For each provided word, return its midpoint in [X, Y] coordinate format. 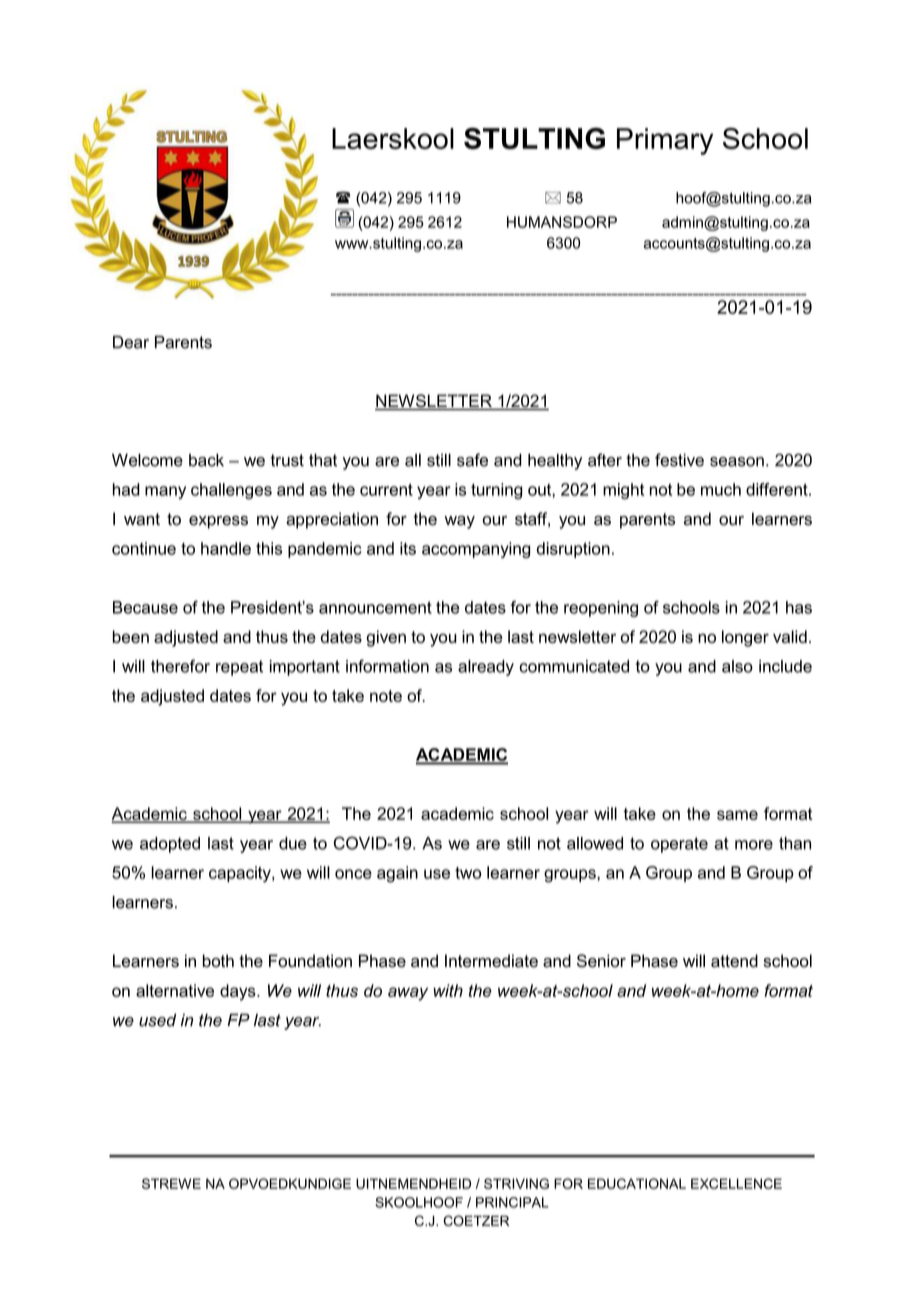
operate [679, 845]
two [468, 873]
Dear [131, 342]
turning [496, 491]
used [157, 1020]
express [218, 522]
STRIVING [516, 1183]
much [721, 489]
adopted [170, 845]
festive [679, 460]
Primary [665, 141]
